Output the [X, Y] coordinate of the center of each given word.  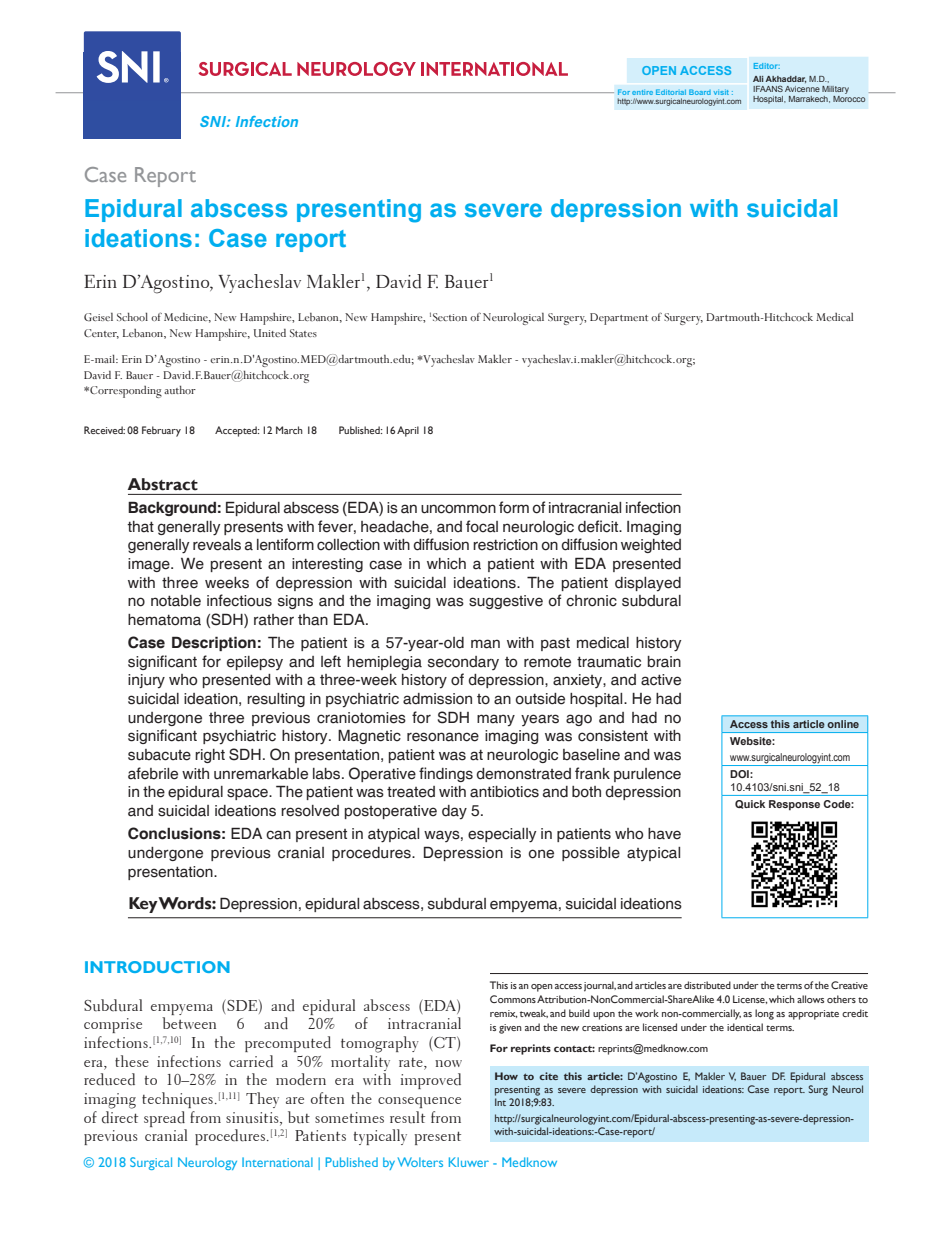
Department [619, 319]
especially [502, 835]
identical [745, 1027]
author [180, 390]
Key [144, 905]
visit [721, 92]
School [132, 316]
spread [164, 1119]
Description [214, 643]
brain [664, 662]
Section [450, 317]
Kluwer [469, 1162]
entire [642, 92]
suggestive [506, 602]
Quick [750, 804]
